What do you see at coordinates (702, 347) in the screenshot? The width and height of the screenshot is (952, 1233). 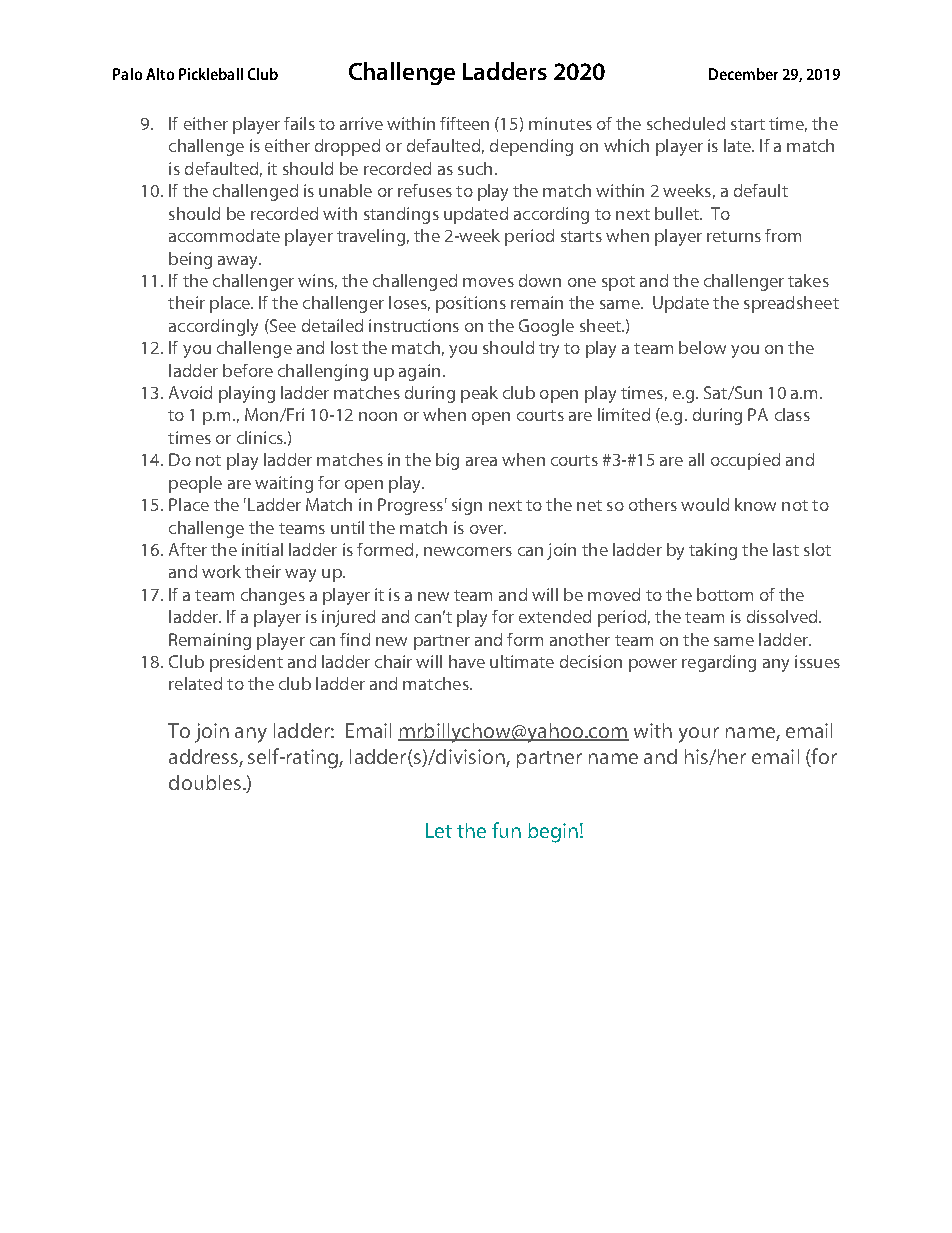 I see `below` at bounding box center [702, 347].
